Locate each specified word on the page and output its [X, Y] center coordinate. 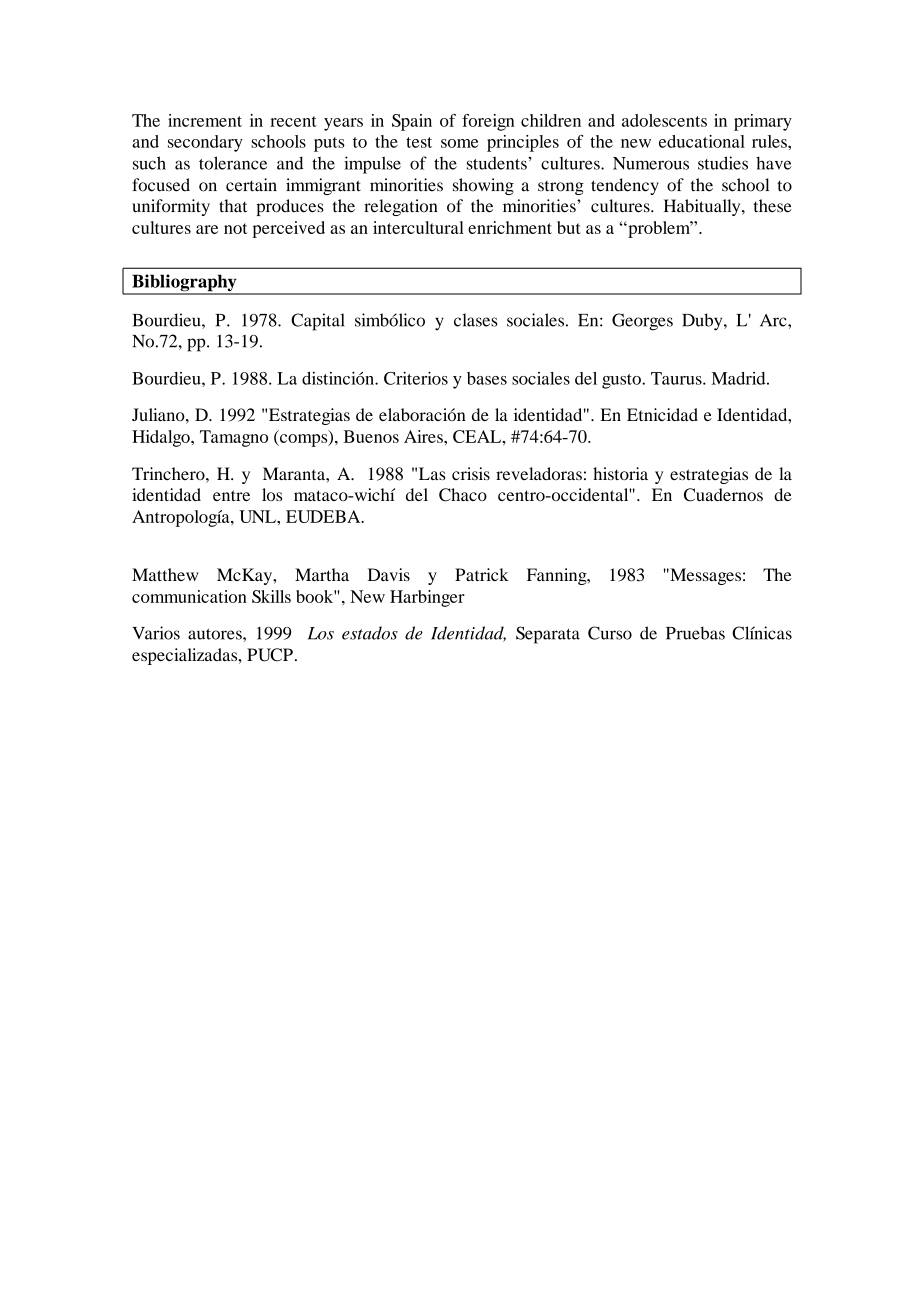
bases [487, 378]
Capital [318, 322]
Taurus [677, 378]
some [459, 143]
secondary [205, 143]
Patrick [482, 574]
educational [702, 141]
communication [189, 596]
